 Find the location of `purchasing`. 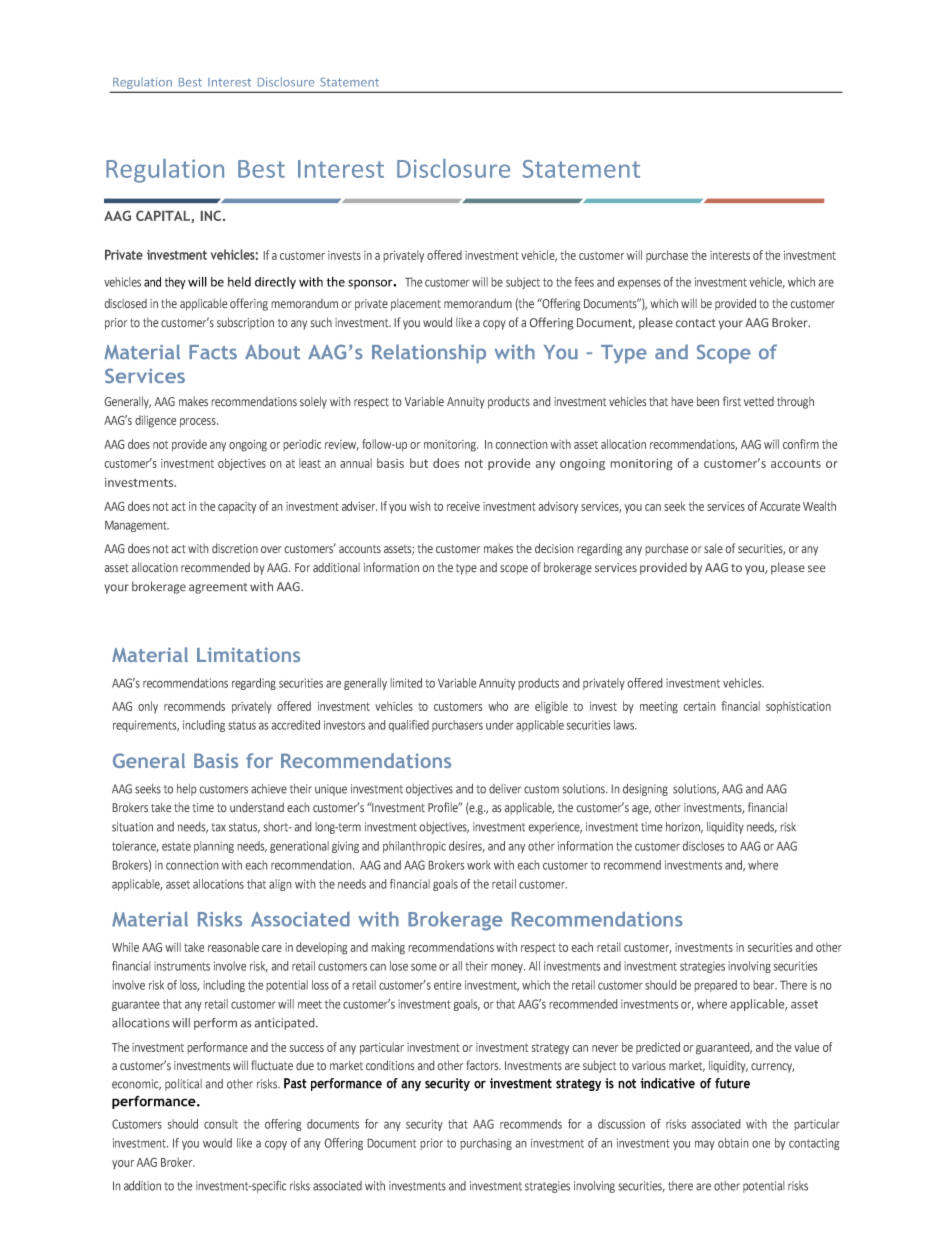

purchasing is located at coordinates (486, 1144).
